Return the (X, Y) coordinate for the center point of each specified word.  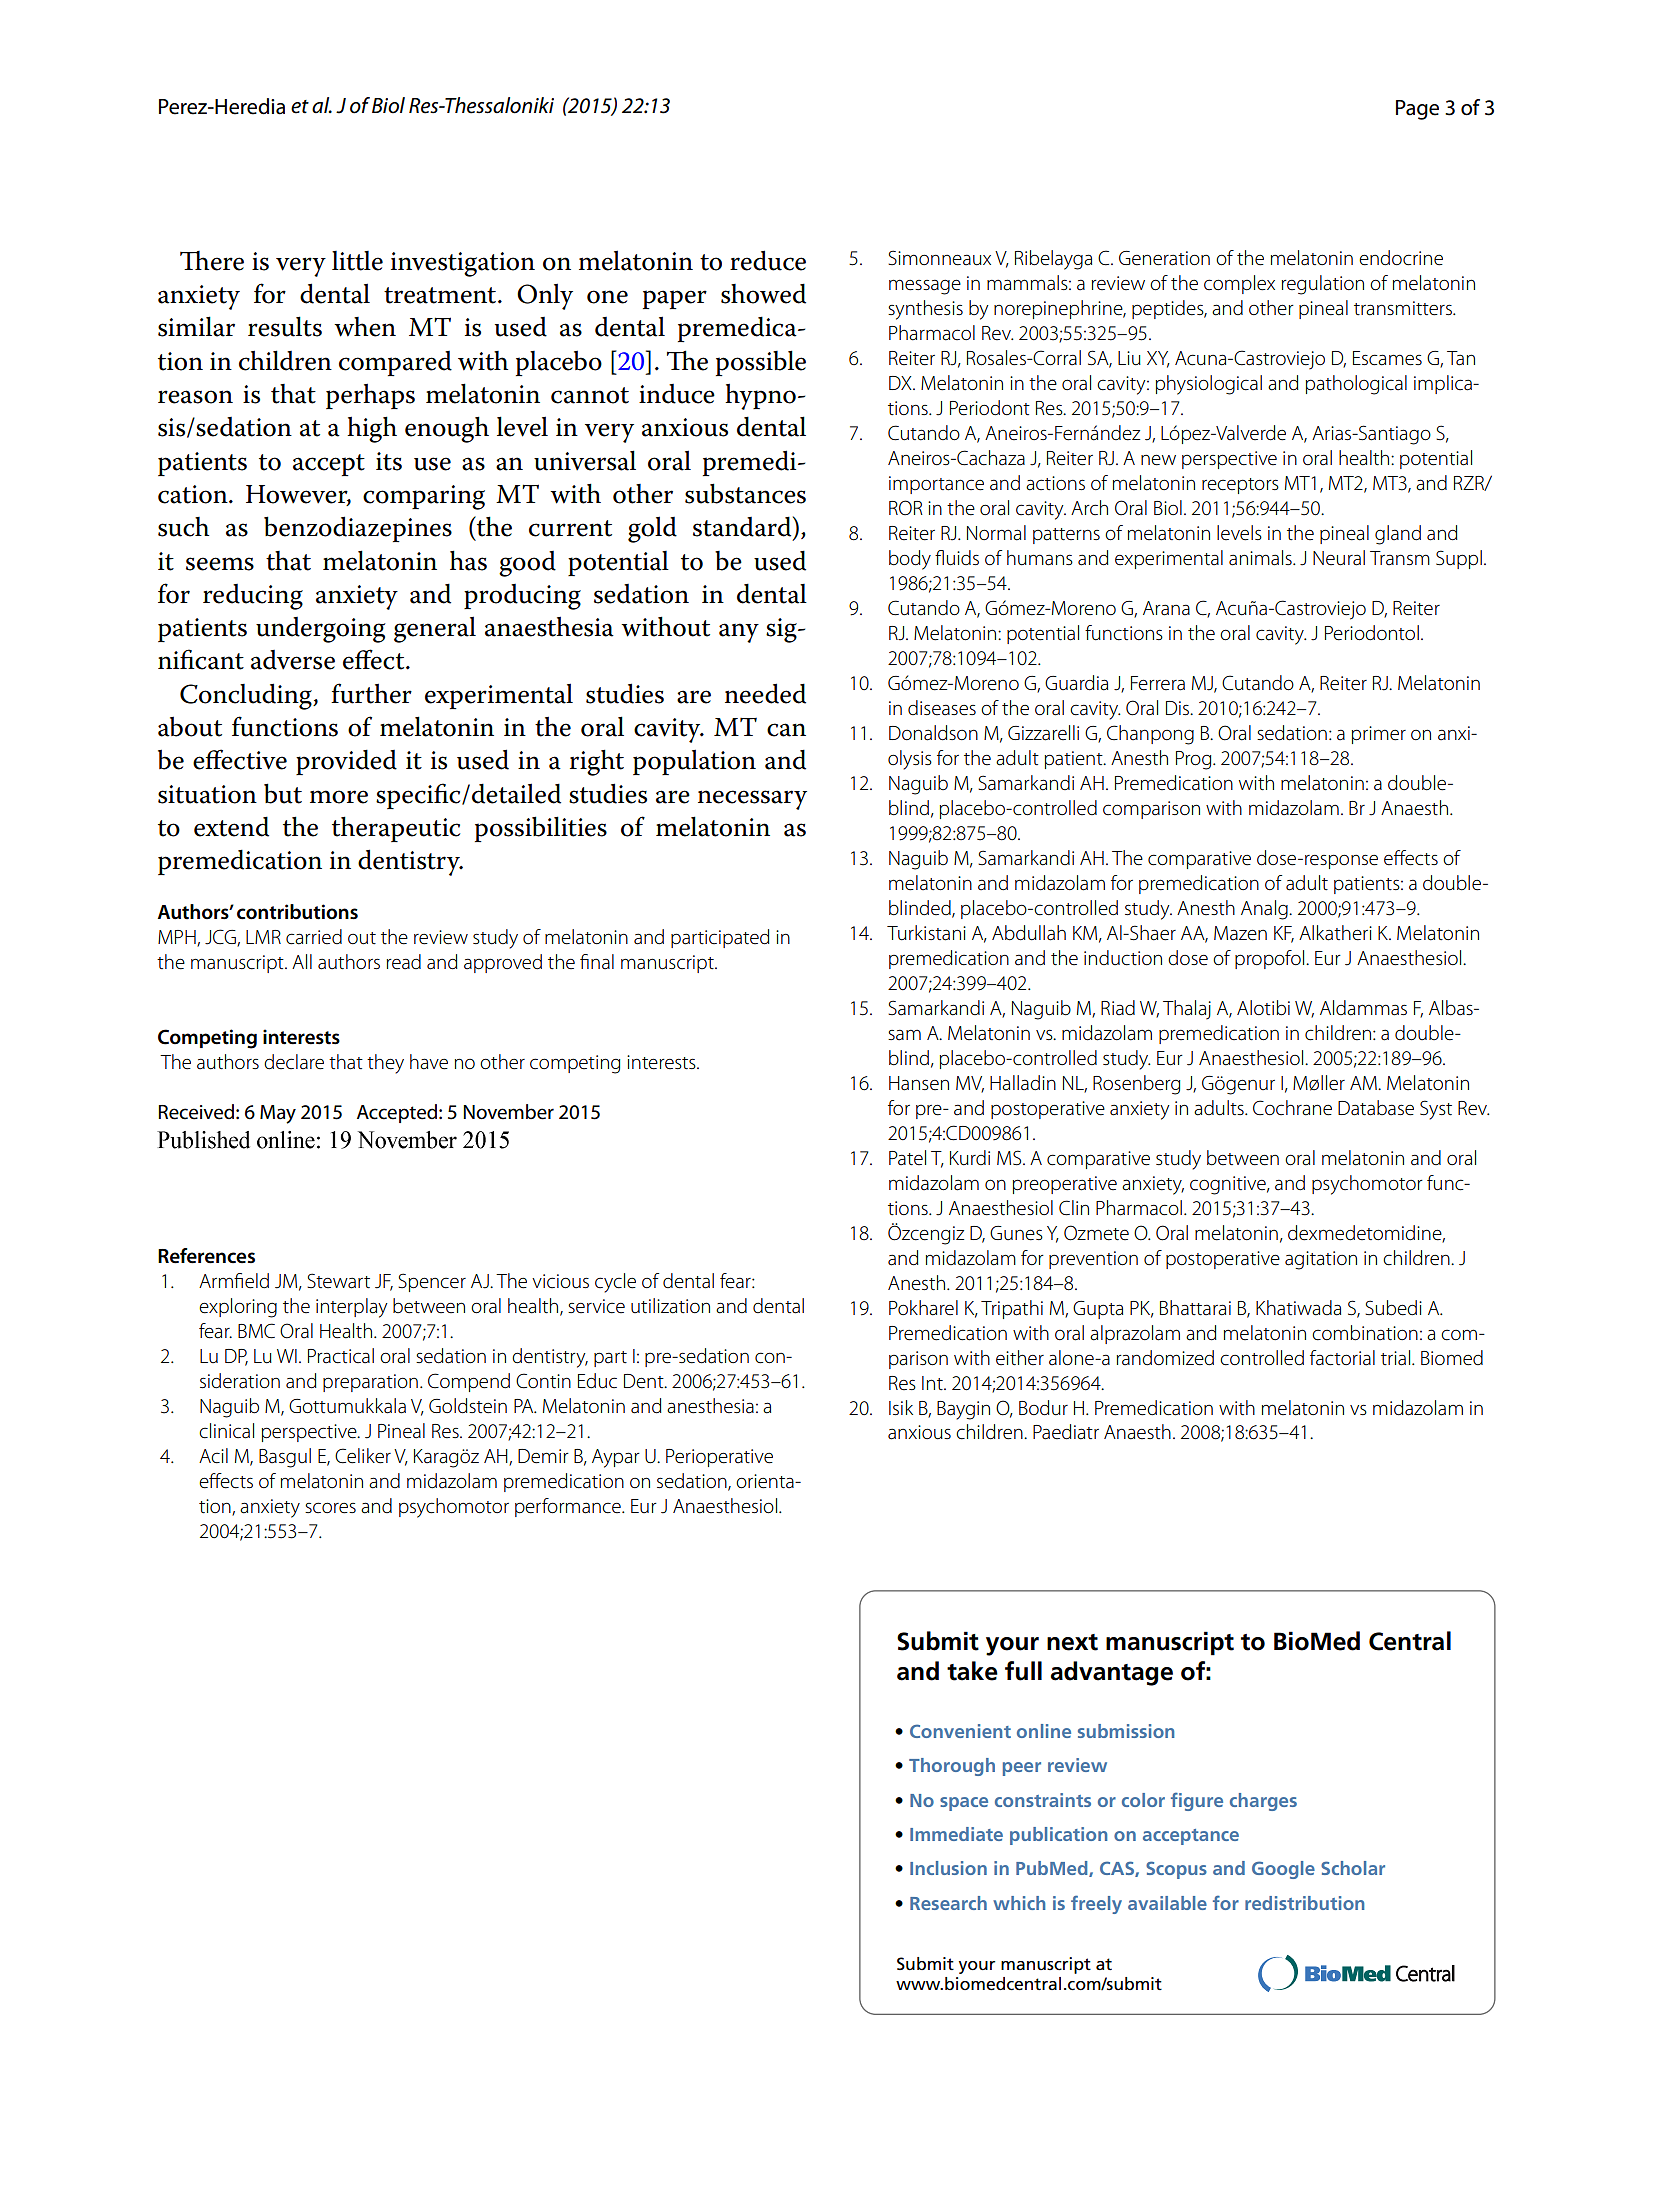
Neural (1339, 558)
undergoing (321, 630)
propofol (1271, 959)
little (357, 261)
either (1020, 1357)
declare (294, 1062)
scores (330, 1508)
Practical (341, 1356)
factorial (1342, 1358)
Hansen (919, 1083)
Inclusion (948, 1868)
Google (1283, 1870)
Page (1417, 110)
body (910, 560)
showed (763, 293)
